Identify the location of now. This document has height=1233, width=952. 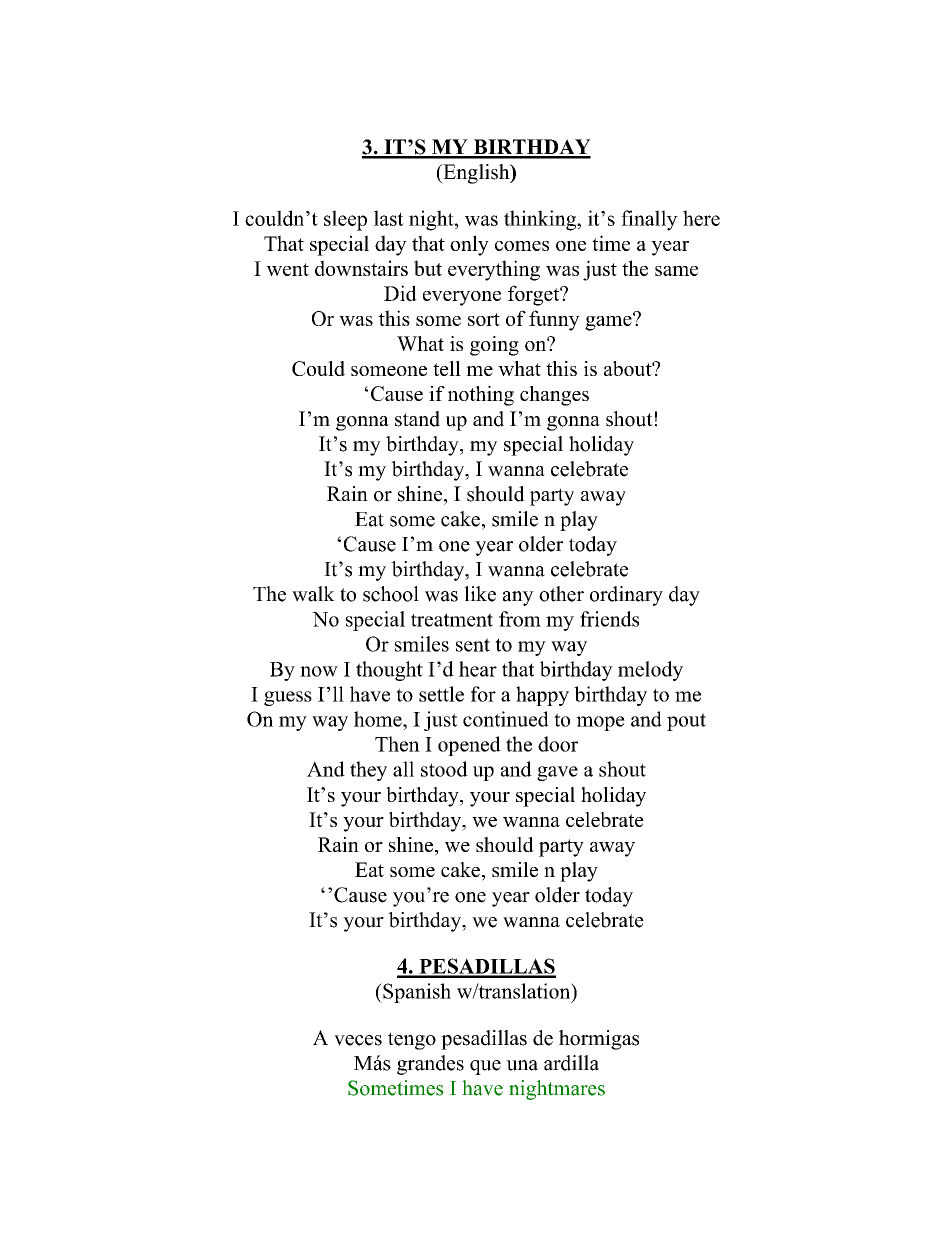
(319, 671).
